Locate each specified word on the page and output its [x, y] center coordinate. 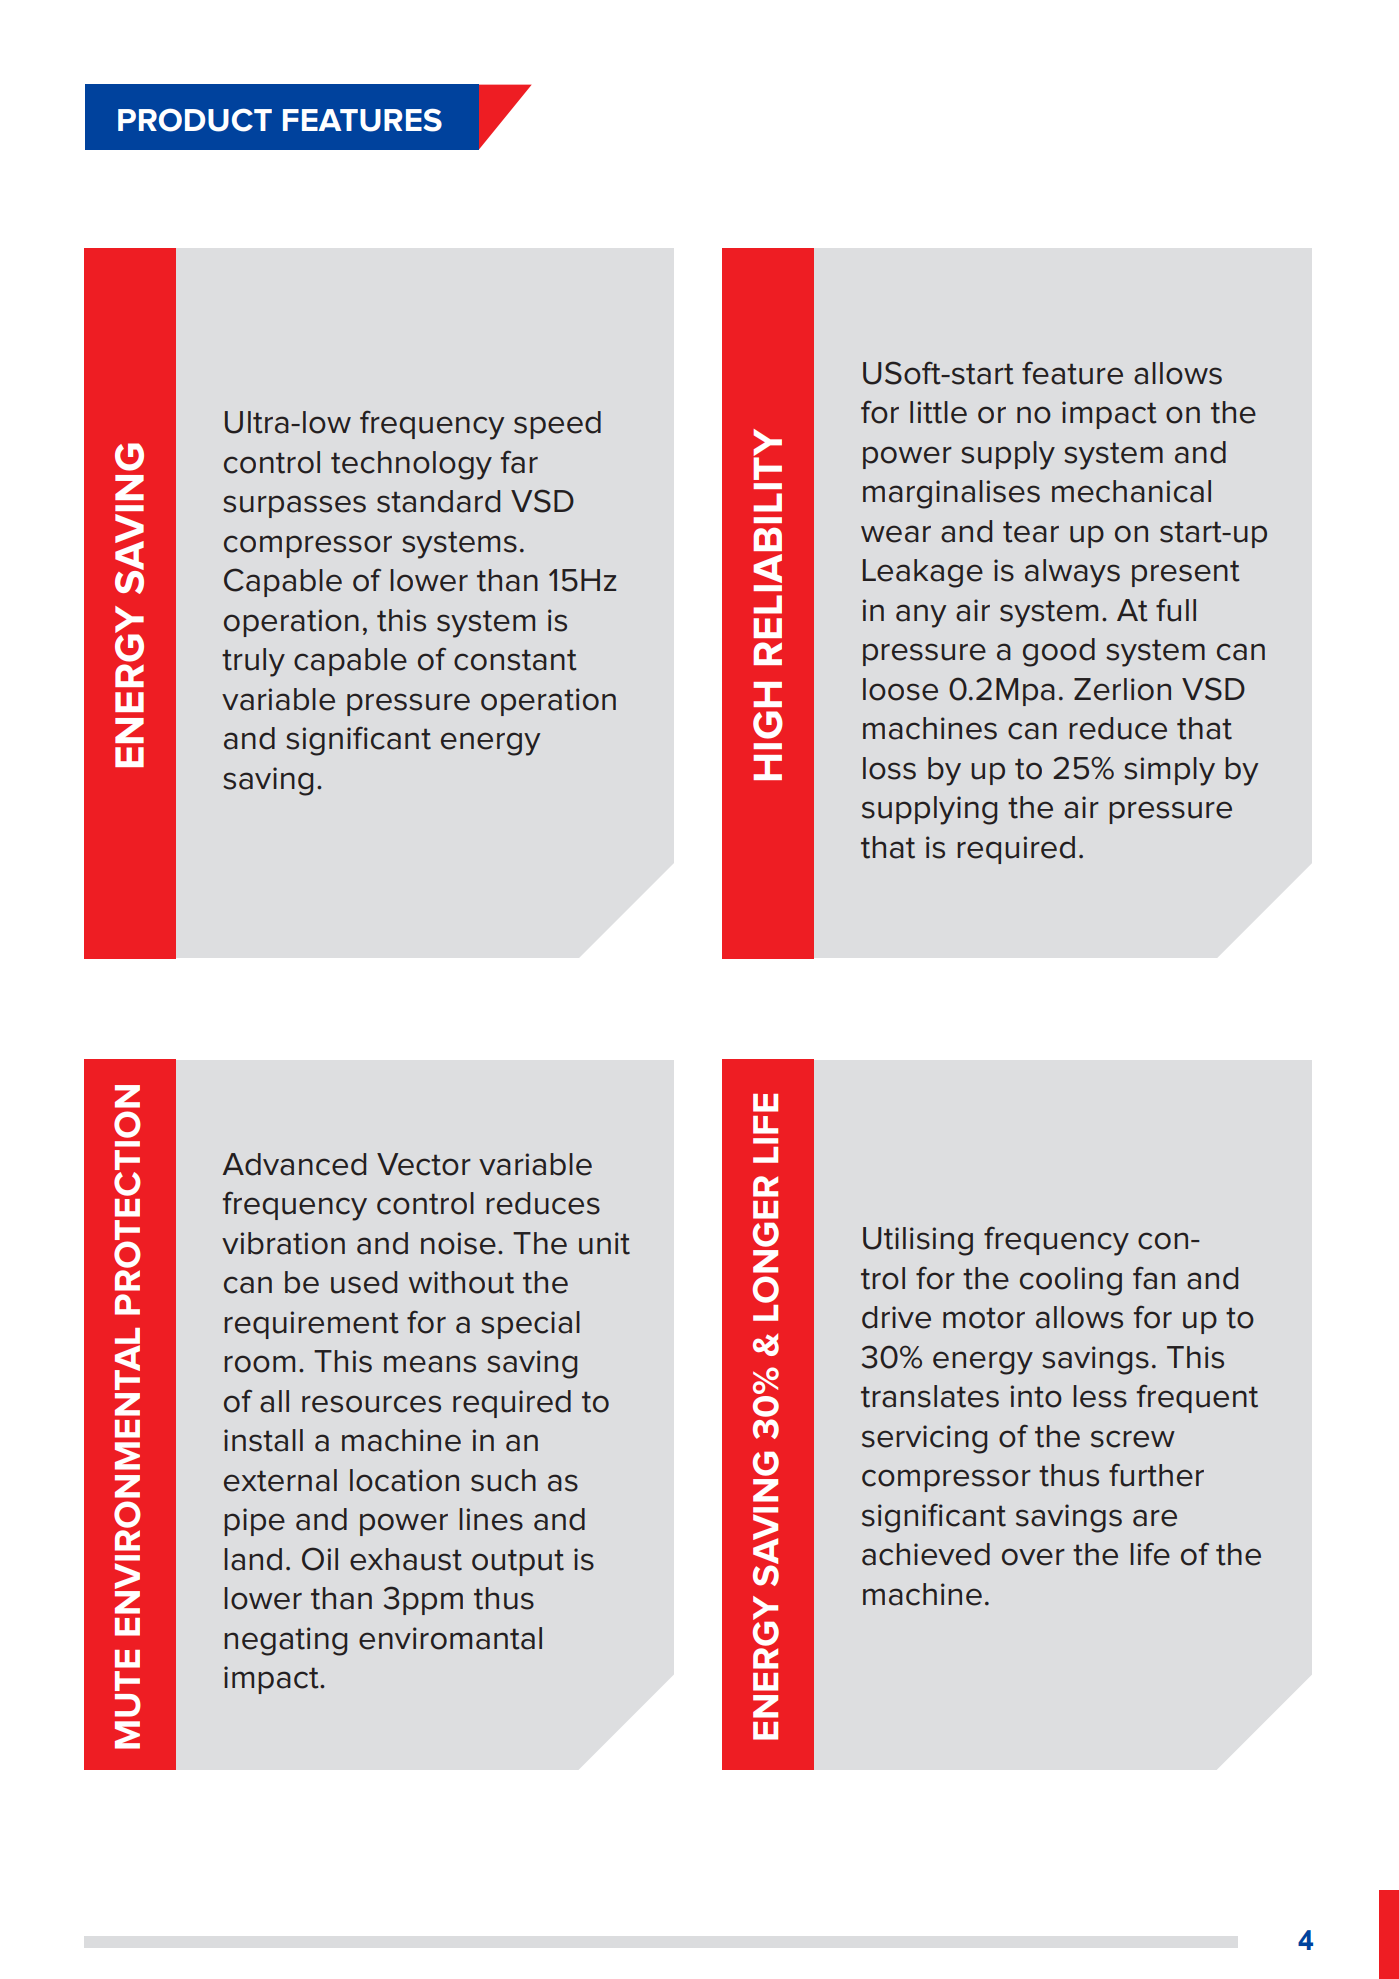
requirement [311, 1325]
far [519, 462]
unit [604, 1243]
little [938, 412]
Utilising [918, 1241]
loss [889, 768]
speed [557, 425]
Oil [320, 1559]
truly [253, 662]
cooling [1071, 1281]
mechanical [1131, 491]
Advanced [294, 1164]
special [530, 1325]
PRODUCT [195, 120]
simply [1169, 771]
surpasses [294, 506]
